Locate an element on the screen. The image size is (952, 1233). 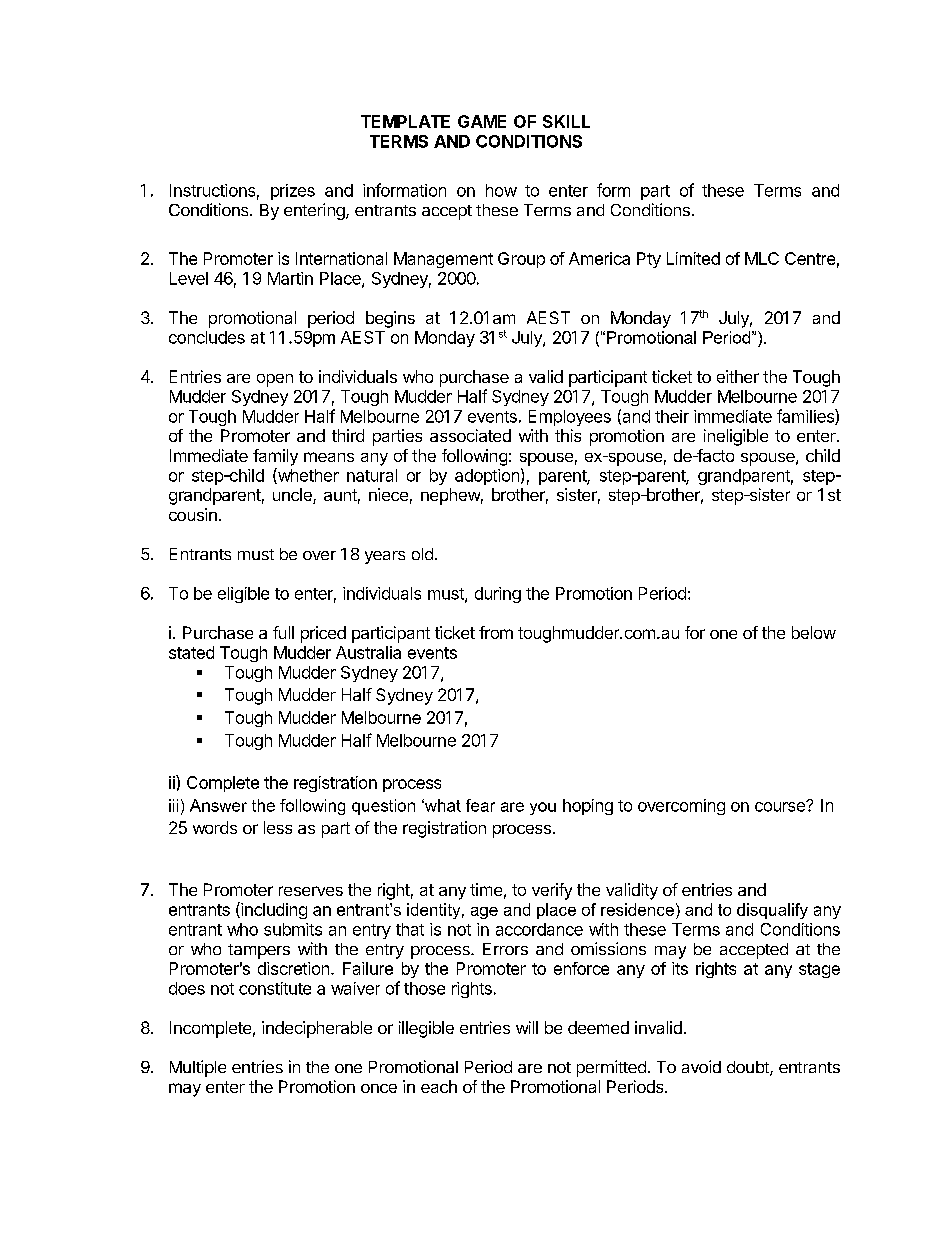
GAME is located at coordinates (482, 121).
